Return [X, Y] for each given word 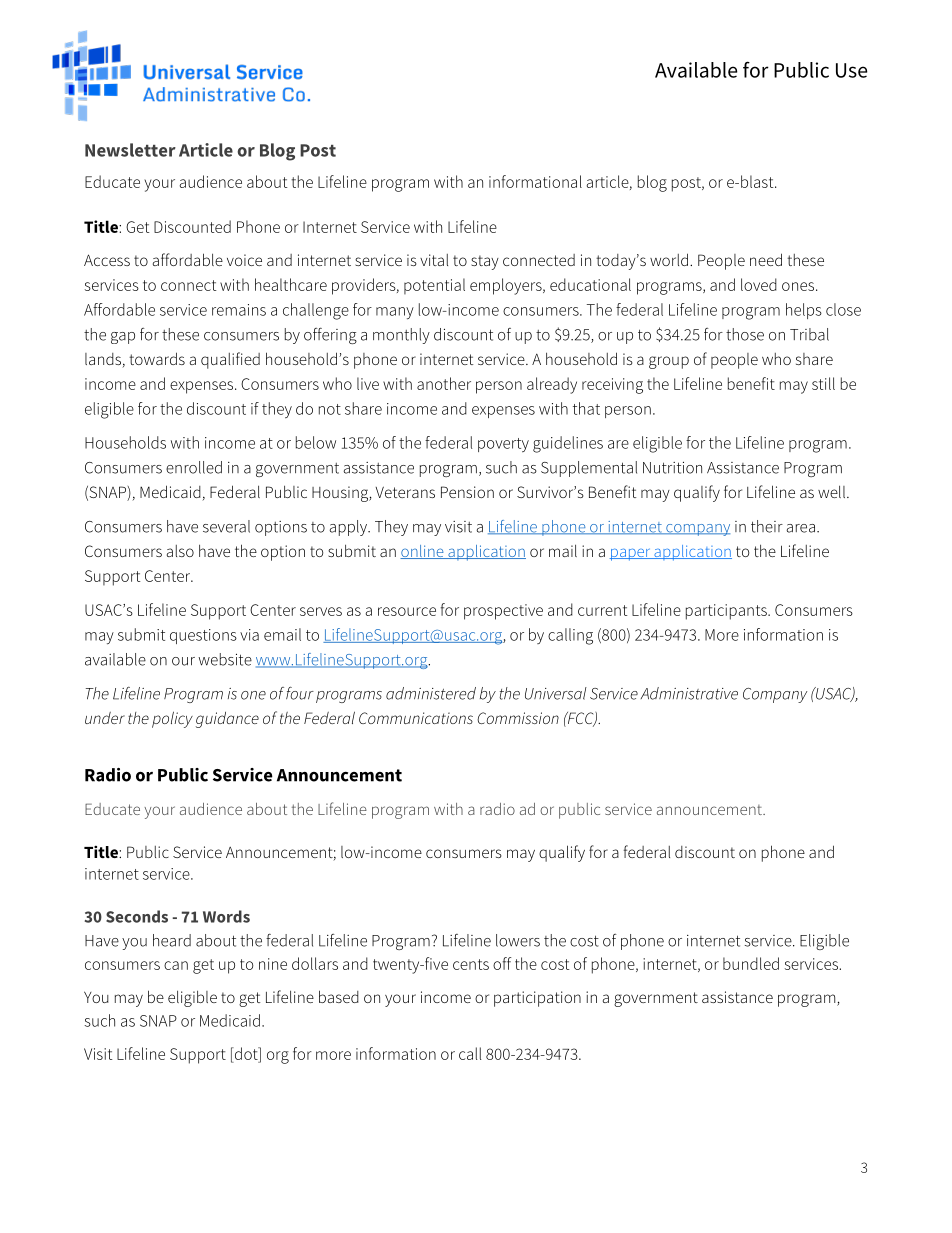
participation [537, 999]
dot [246, 1053]
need [766, 259]
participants [727, 612]
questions [203, 636]
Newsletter [130, 150]
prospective [503, 612]
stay [485, 262]
